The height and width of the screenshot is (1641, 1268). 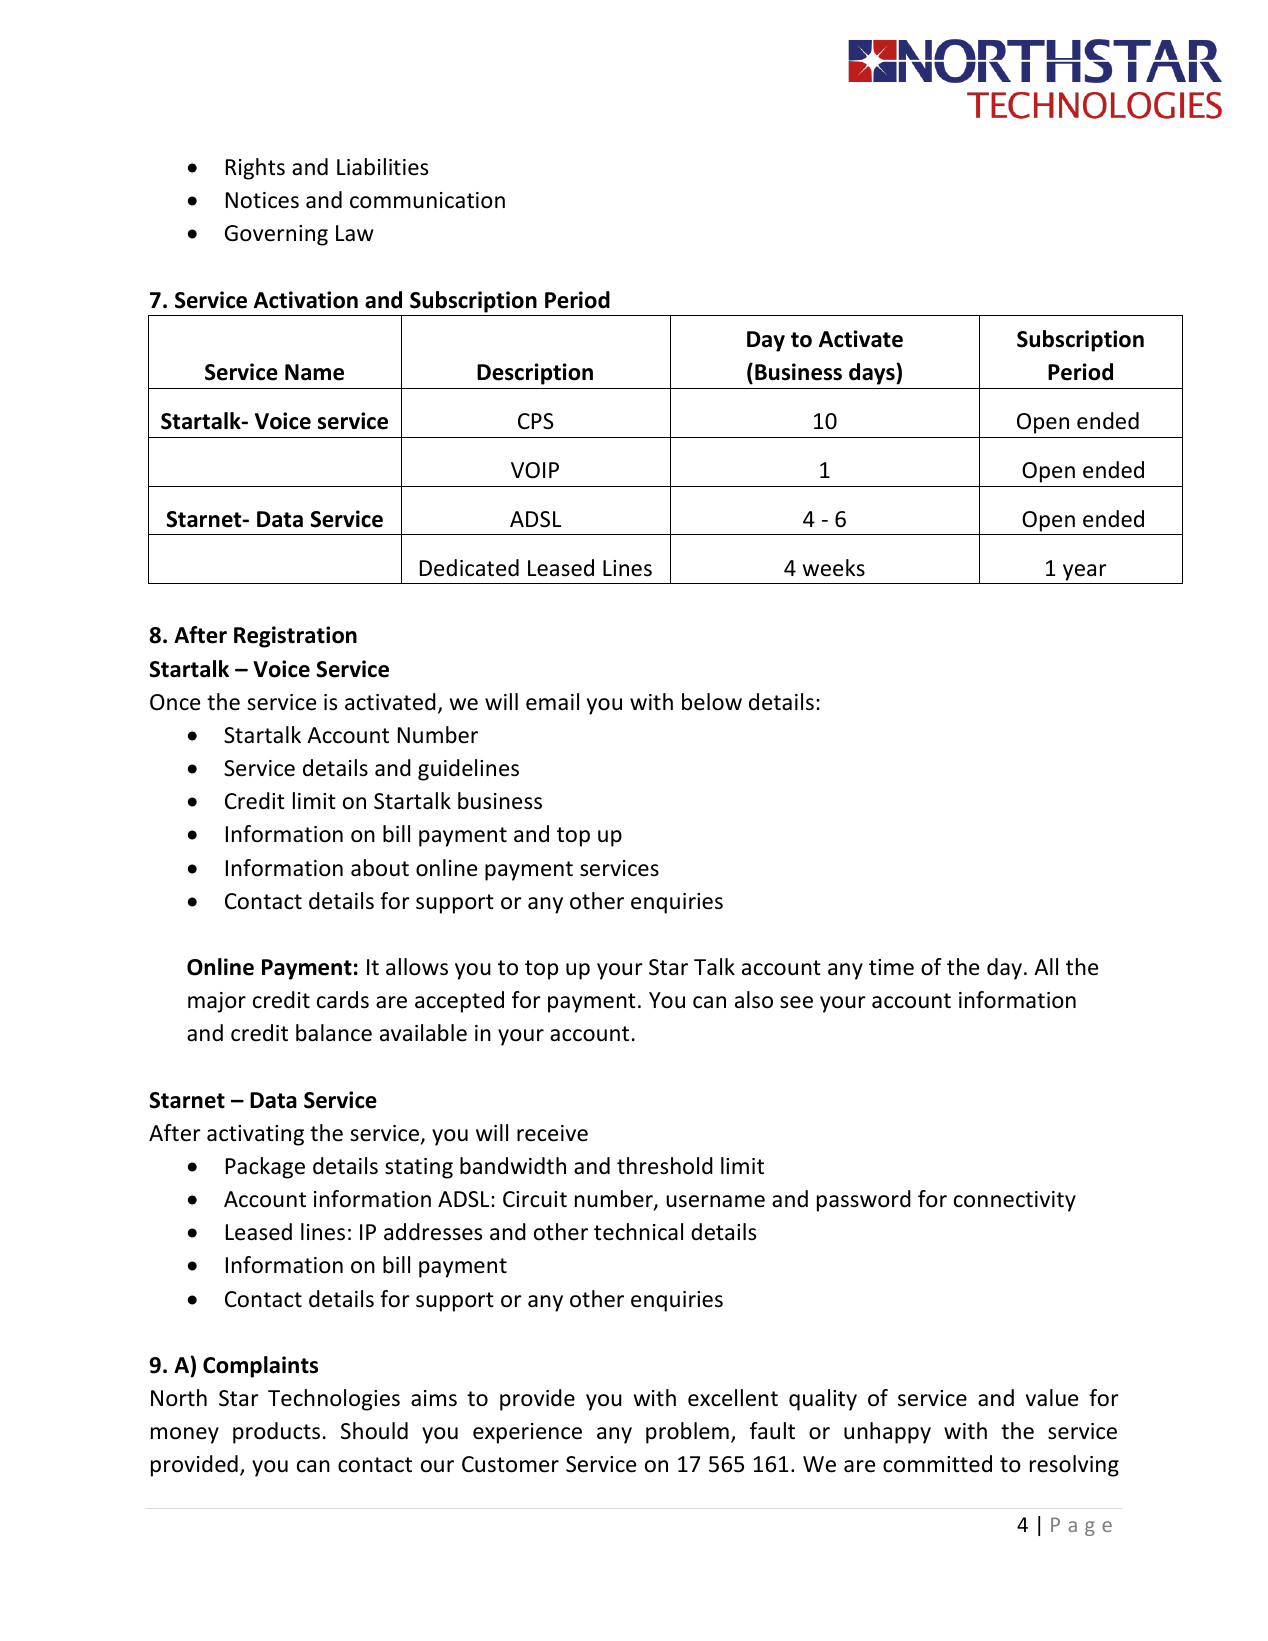 I want to click on cards, so click(x=343, y=1000).
